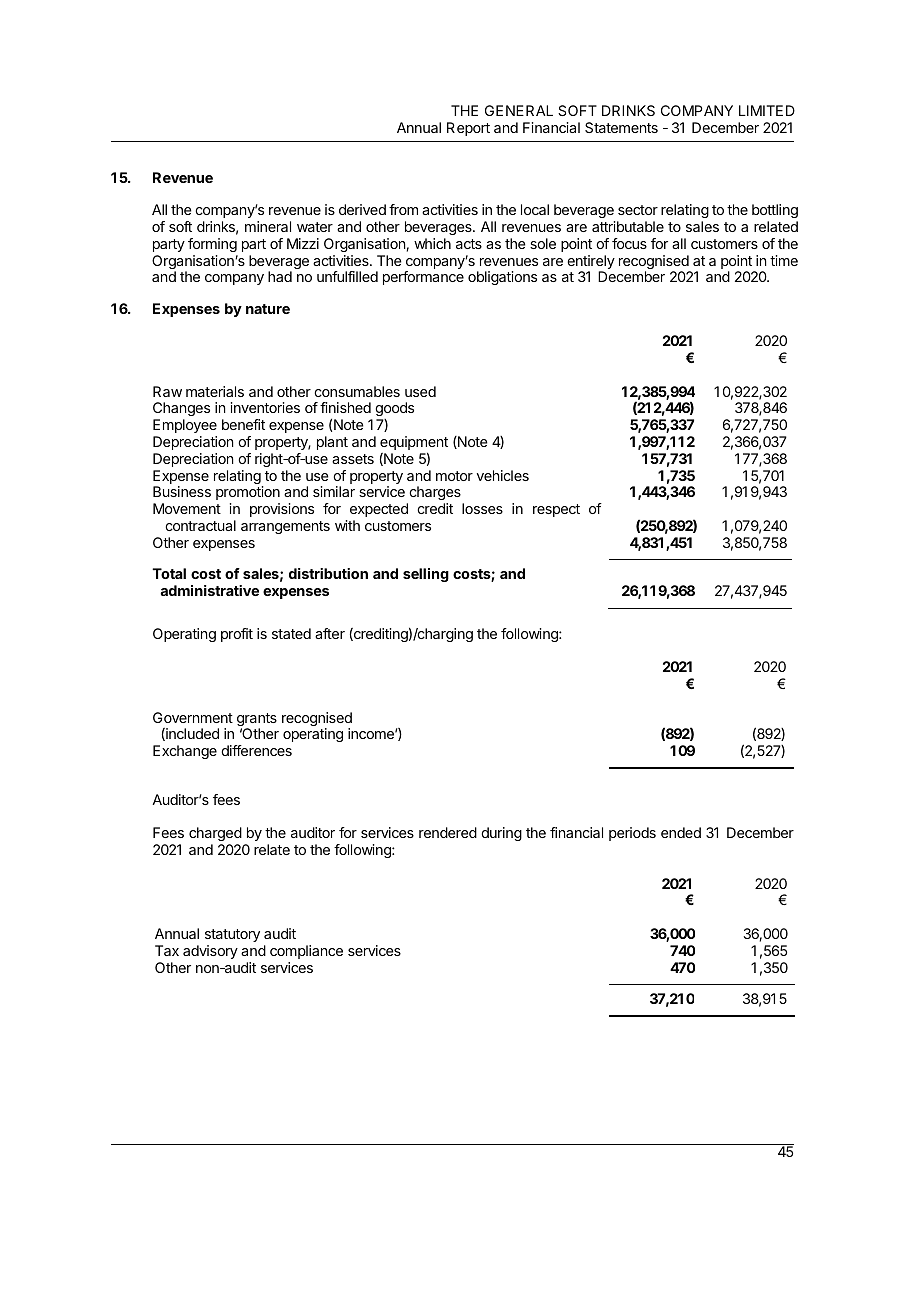 This screenshot has width=924, height=1308. I want to click on statutory, so click(232, 935).
